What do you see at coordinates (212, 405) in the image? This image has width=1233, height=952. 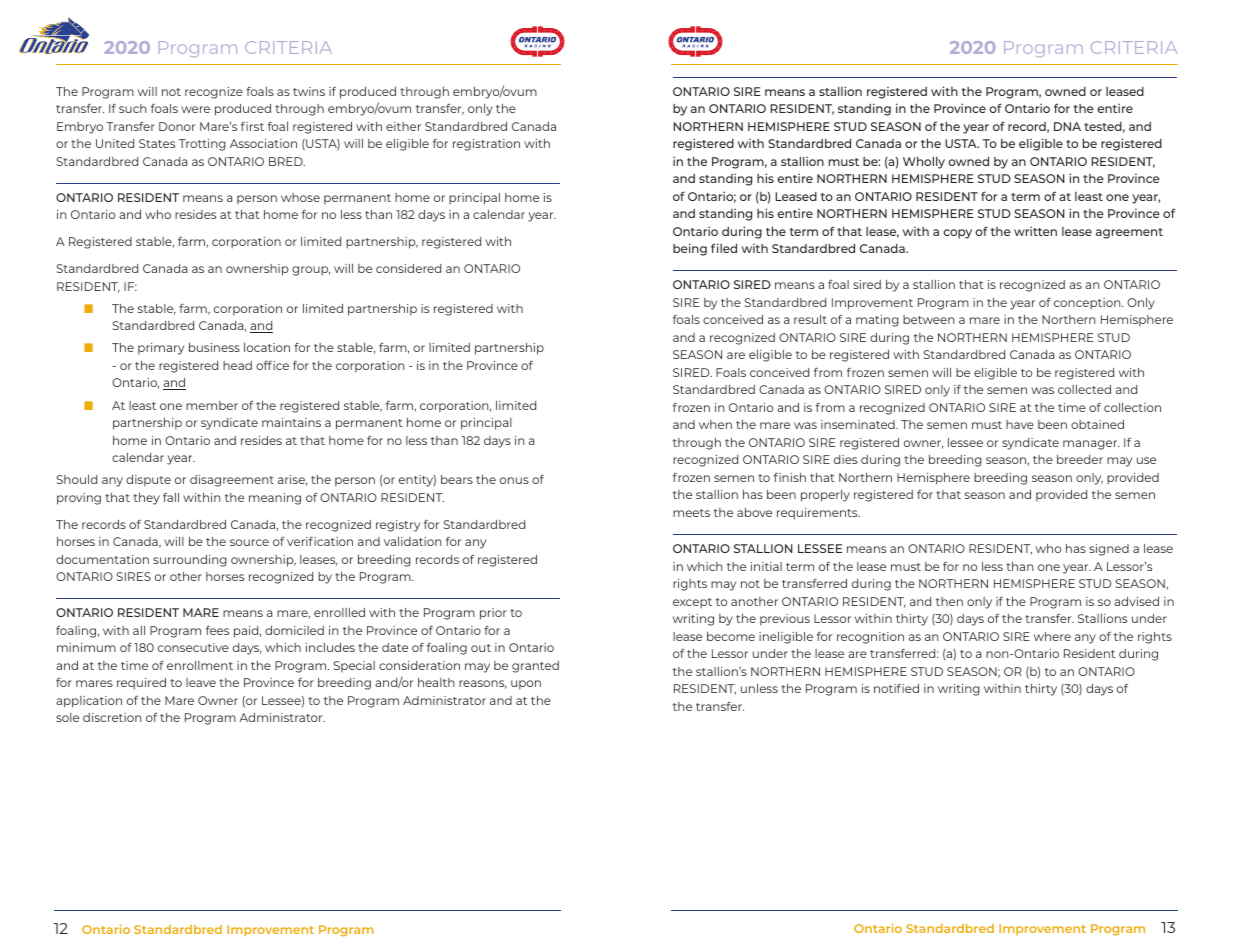 I see `member` at bounding box center [212, 405].
